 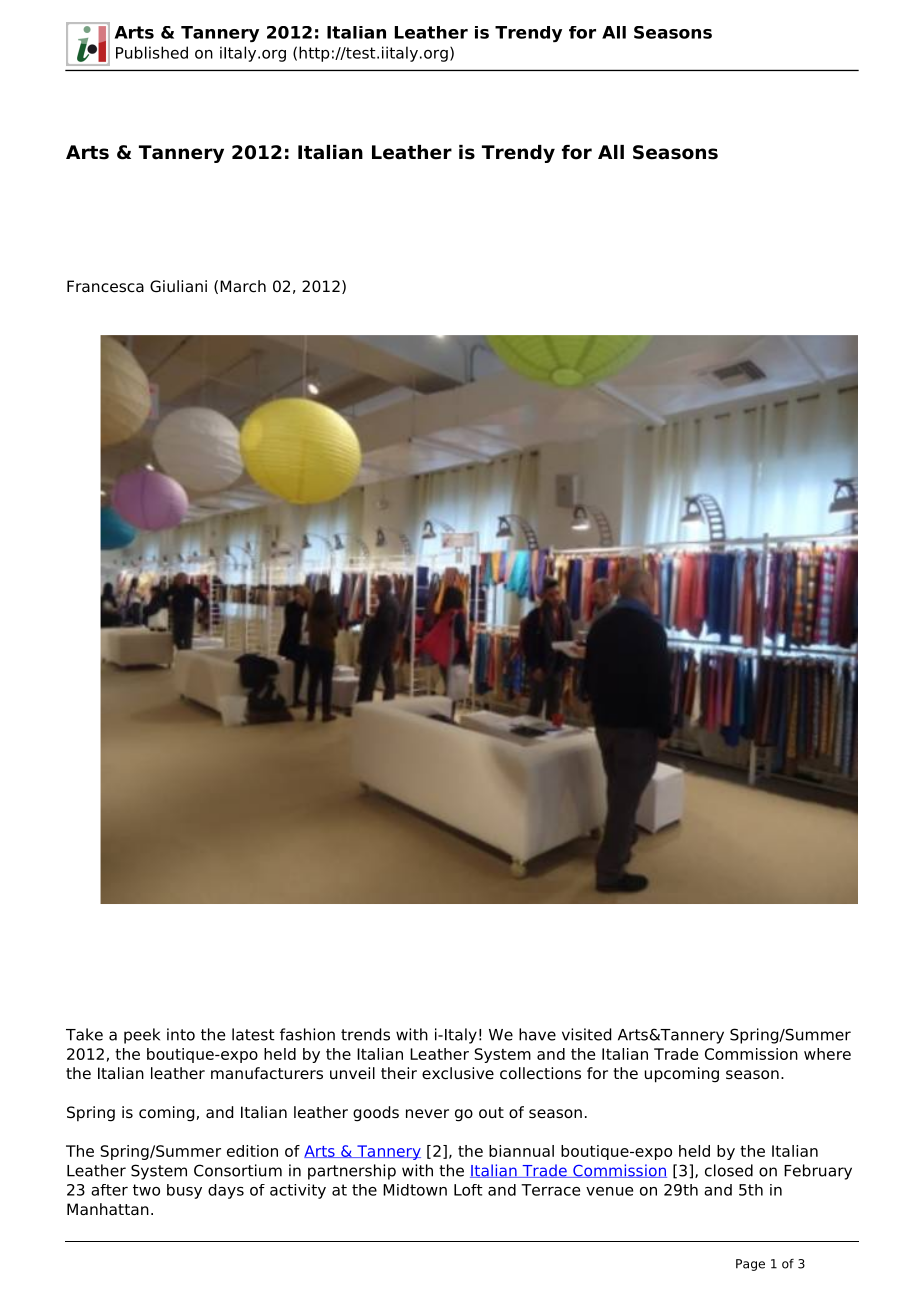 What do you see at coordinates (178, 286) in the image?
I see `Giuliani` at bounding box center [178, 286].
